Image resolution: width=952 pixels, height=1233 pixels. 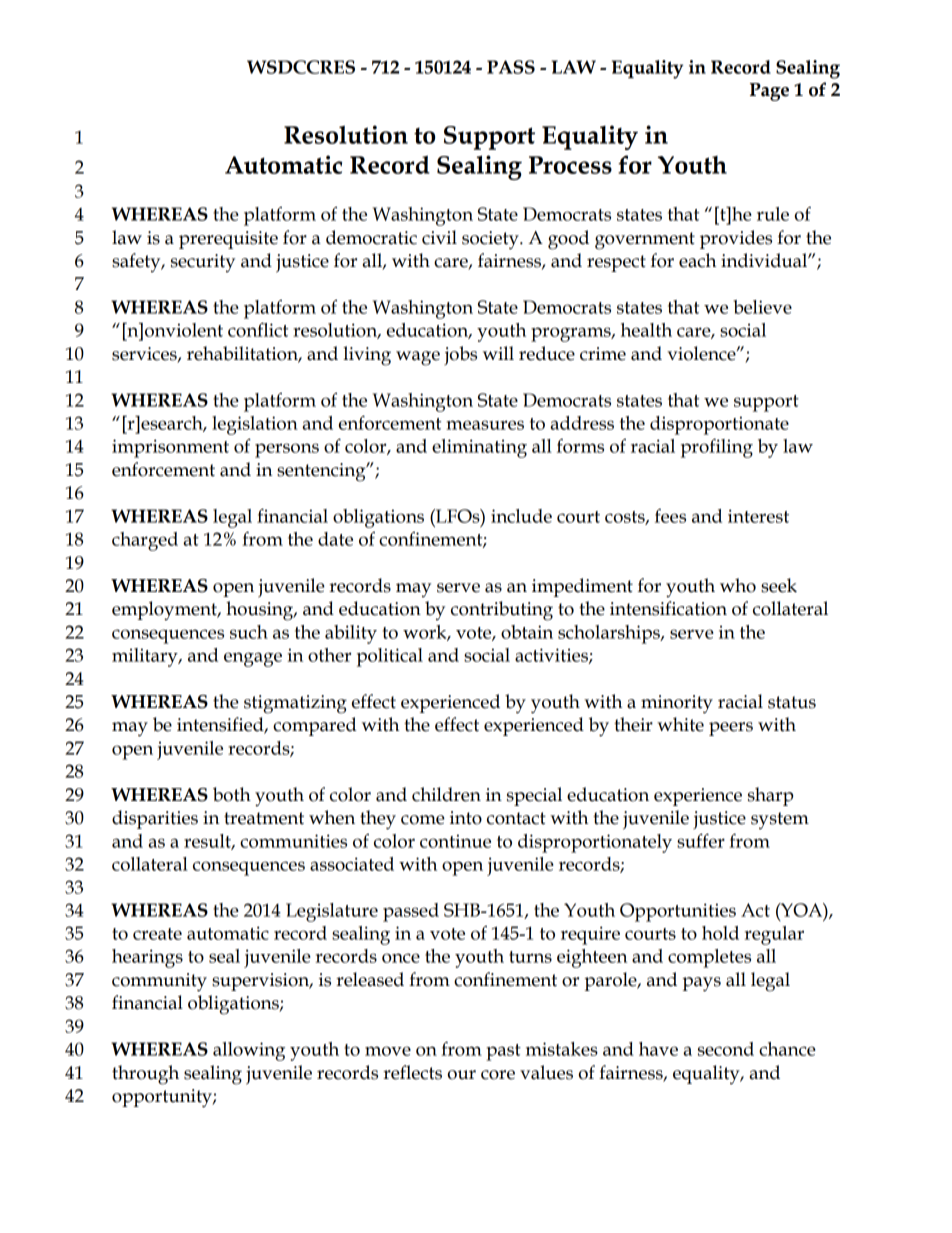 What do you see at coordinates (769, 92) in the document?
I see `Page` at bounding box center [769, 92].
